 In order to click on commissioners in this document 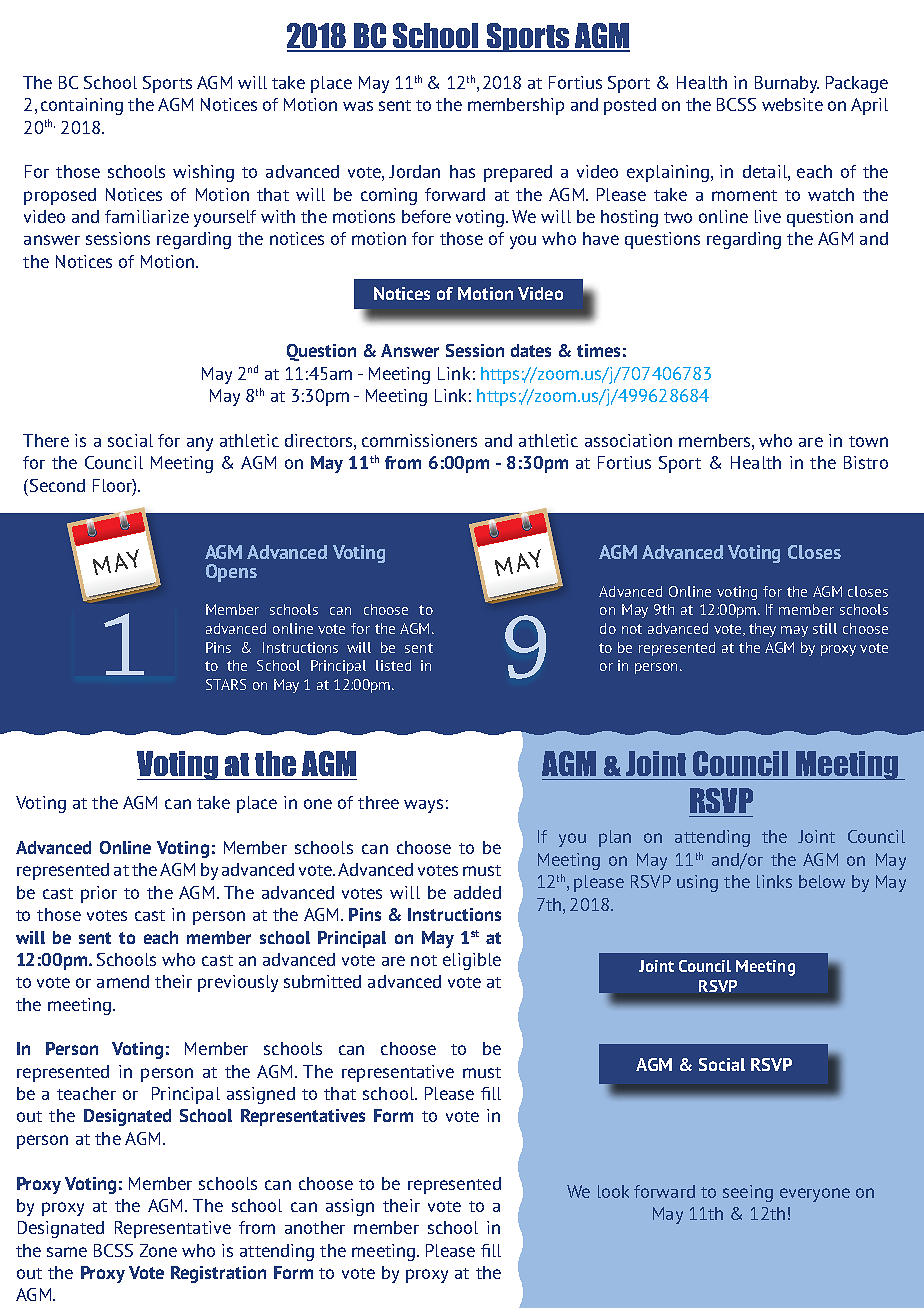, I will do `click(419, 440)`.
